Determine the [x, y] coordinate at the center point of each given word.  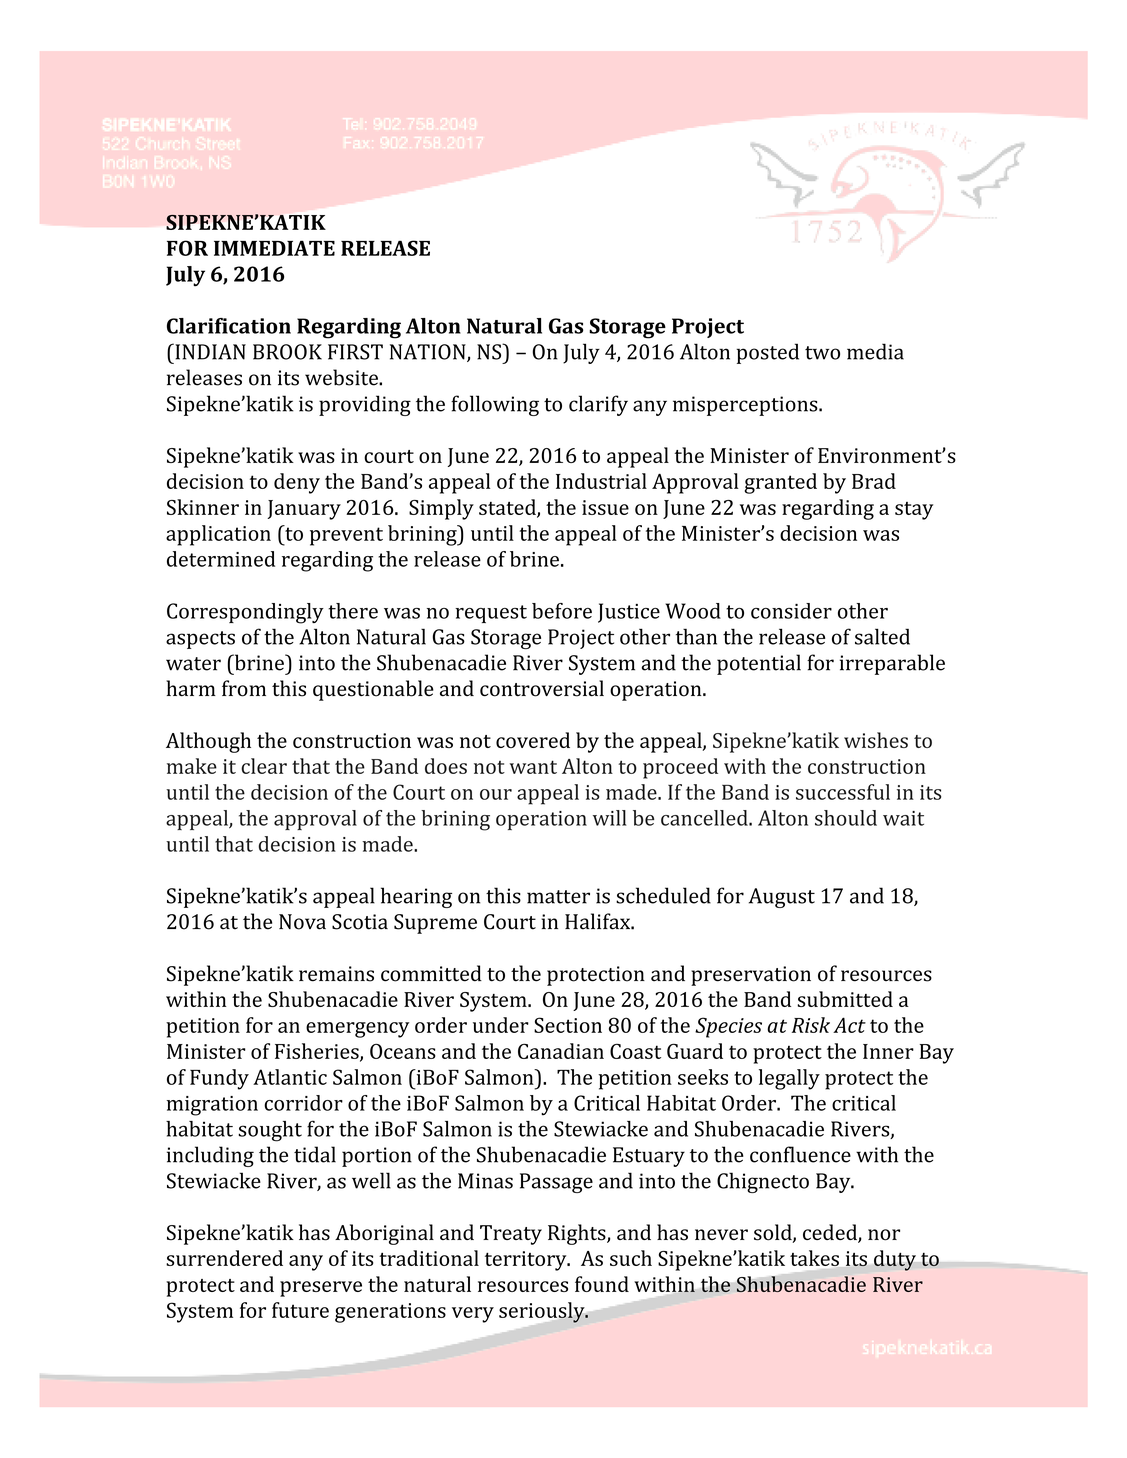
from [244, 688]
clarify [598, 405]
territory [527, 1261]
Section [568, 1025]
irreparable [892, 664]
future [300, 1310]
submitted [845, 999]
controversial [542, 688]
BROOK [287, 352]
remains [336, 974]
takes [814, 1258]
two [822, 353]
